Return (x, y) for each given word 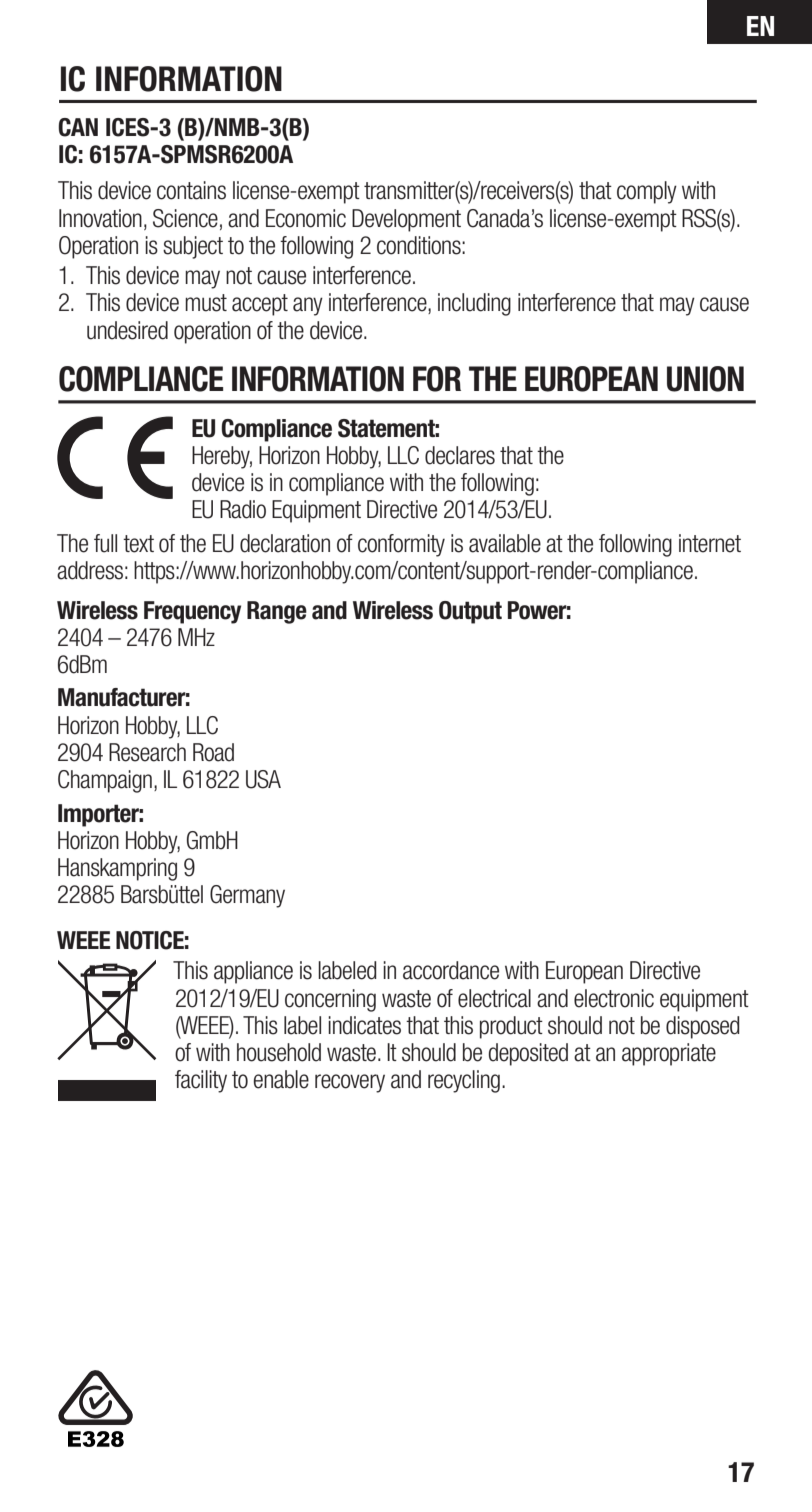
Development (406, 220)
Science (185, 218)
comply (647, 192)
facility (201, 1081)
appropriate (669, 1054)
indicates (364, 1025)
